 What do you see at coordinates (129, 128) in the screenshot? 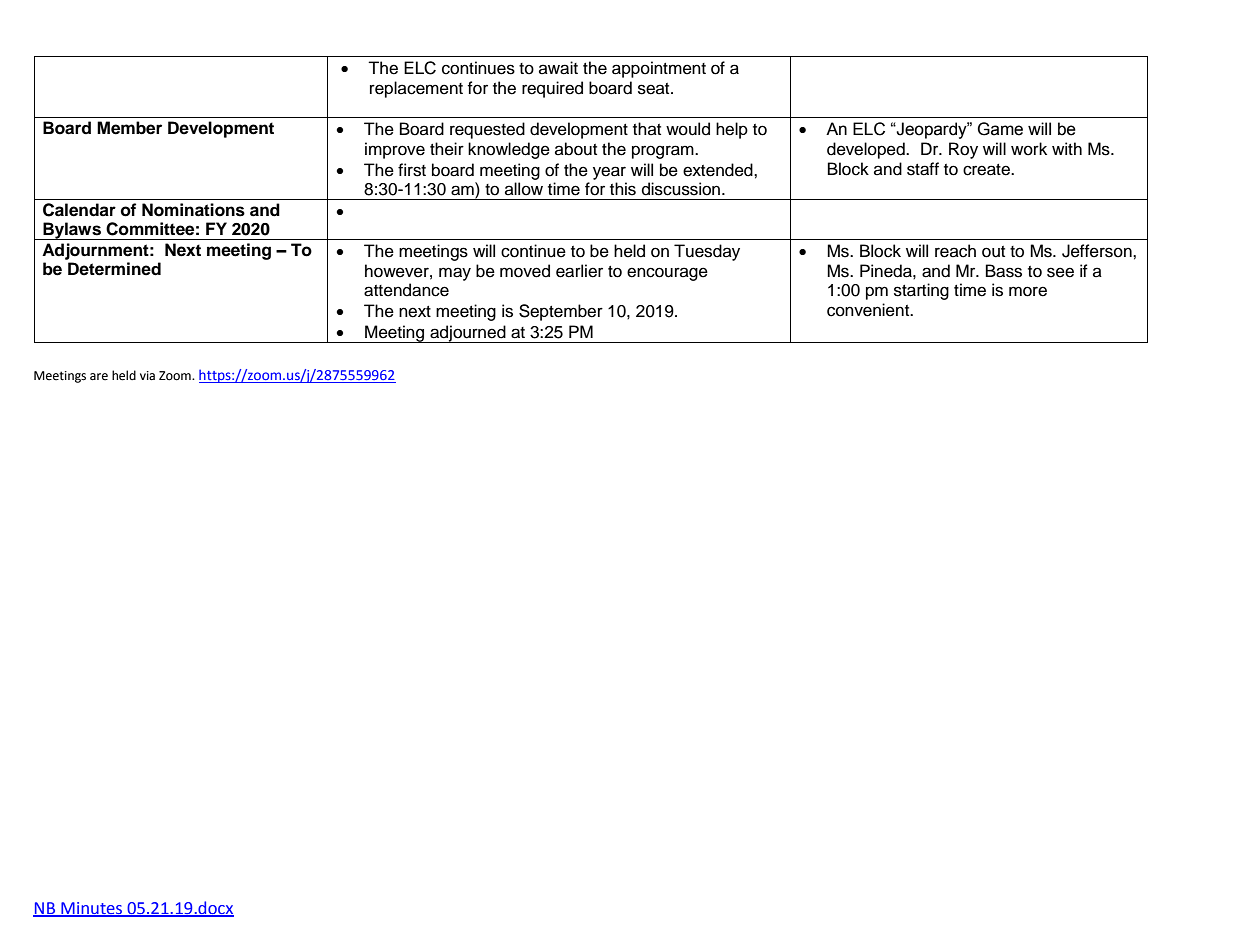
I see `Member` at bounding box center [129, 128].
